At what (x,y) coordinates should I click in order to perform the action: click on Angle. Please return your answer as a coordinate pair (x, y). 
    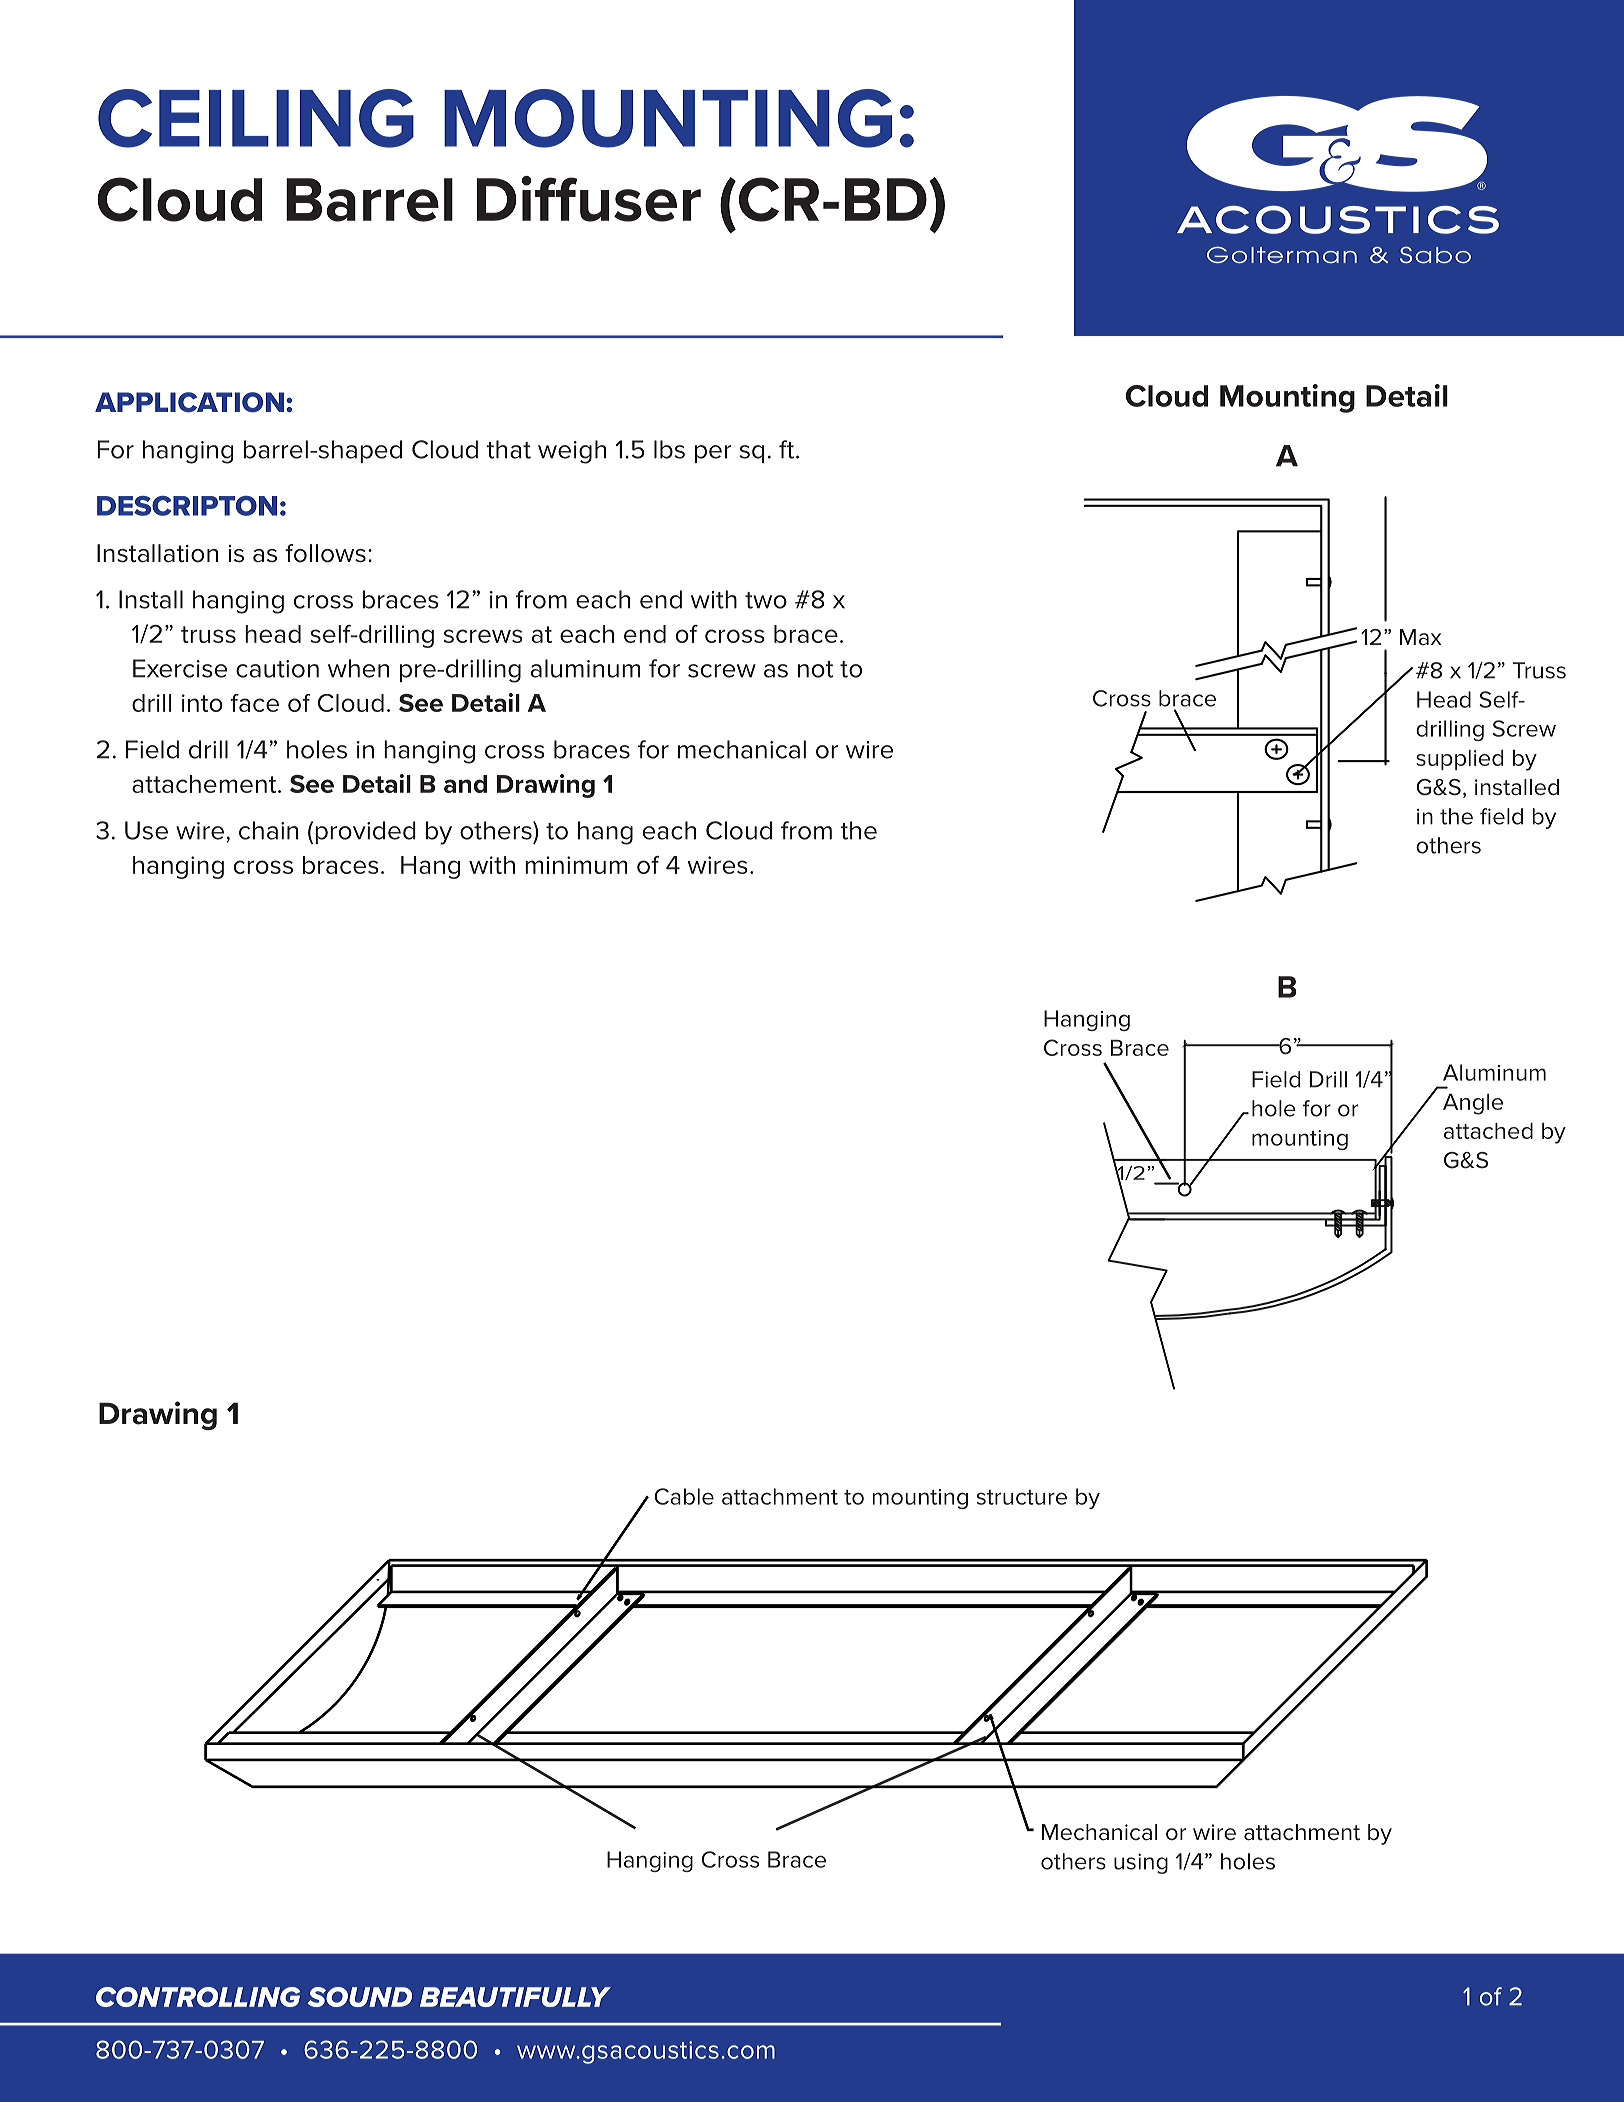
    Looking at the image, I should click on (1473, 1104).
